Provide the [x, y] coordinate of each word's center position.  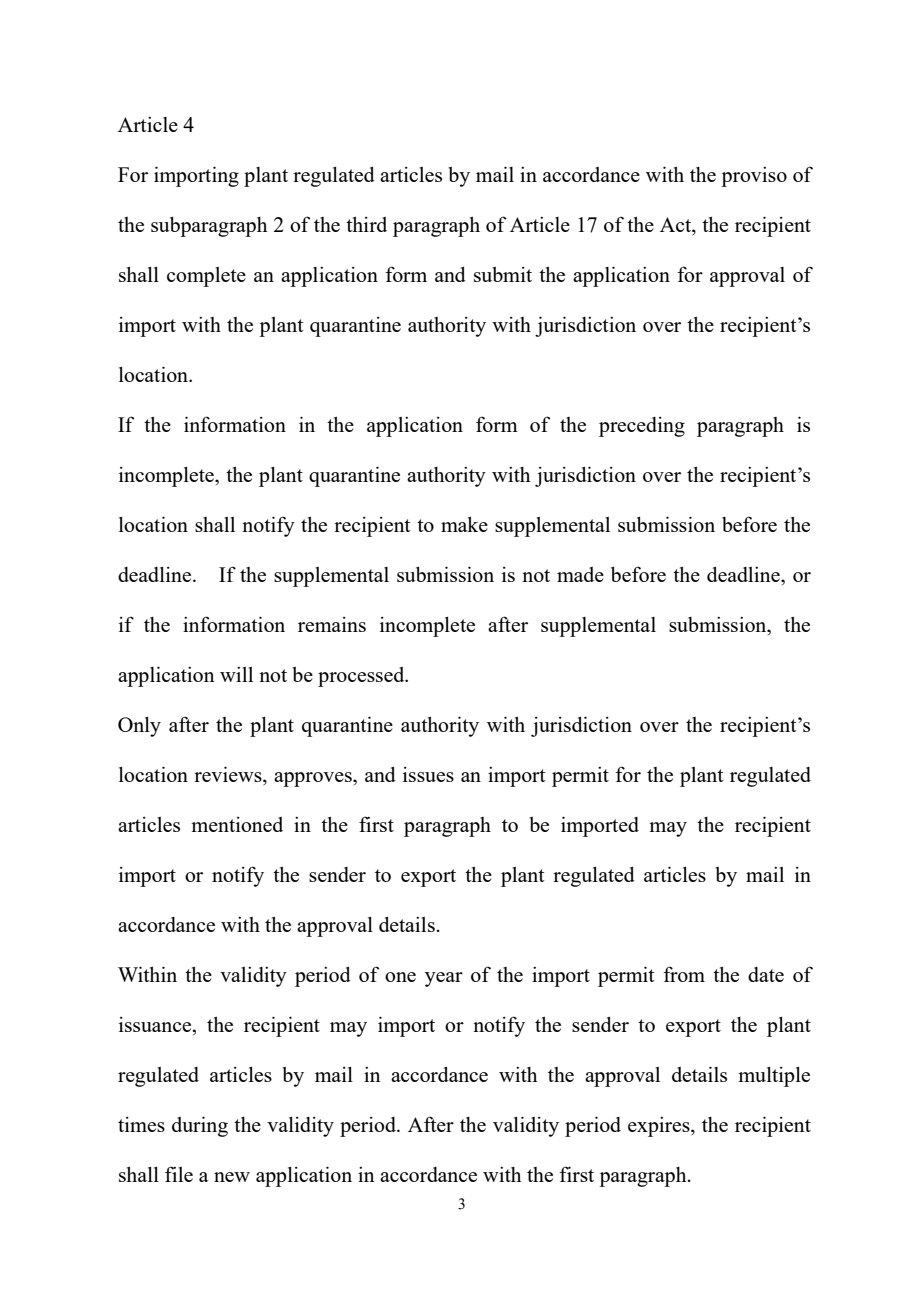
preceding [642, 427]
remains [332, 624]
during [200, 1126]
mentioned [237, 824]
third [366, 224]
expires [660, 1127]
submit [503, 274]
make [464, 524]
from [684, 974]
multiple [774, 1077]
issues [428, 774]
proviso [754, 177]
